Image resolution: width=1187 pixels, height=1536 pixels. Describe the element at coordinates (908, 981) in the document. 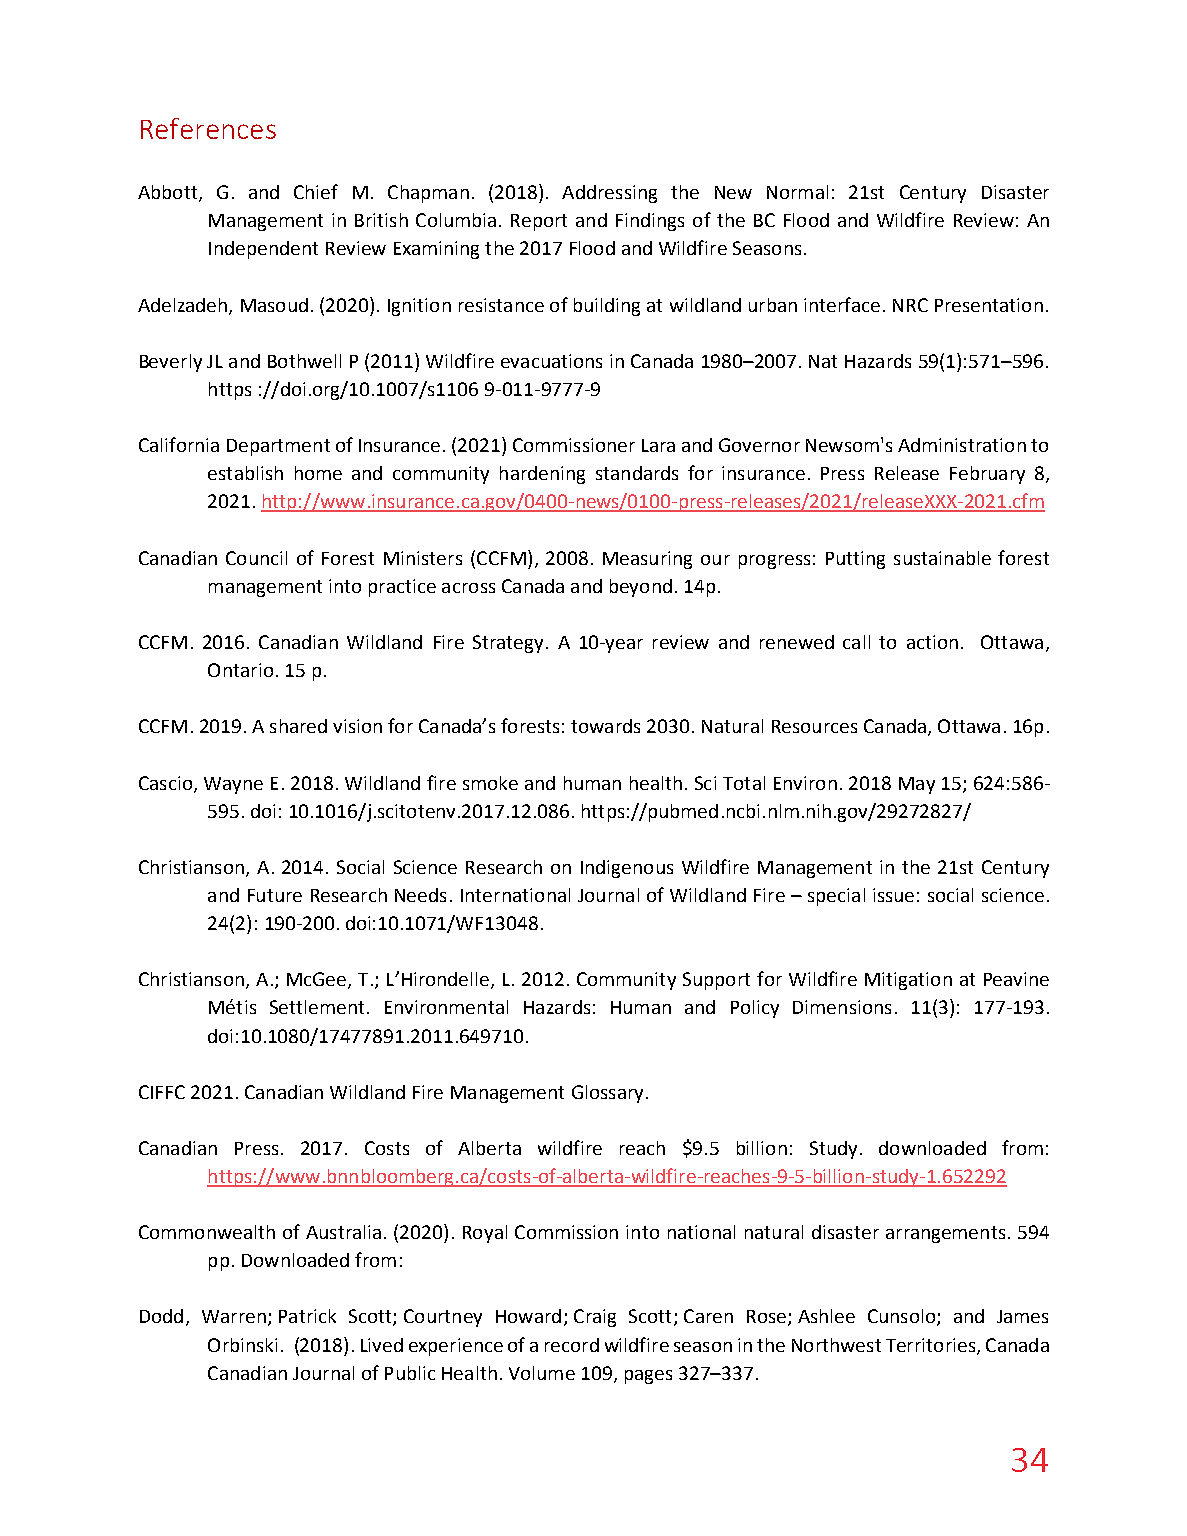

I see `Mitigation` at that location.
